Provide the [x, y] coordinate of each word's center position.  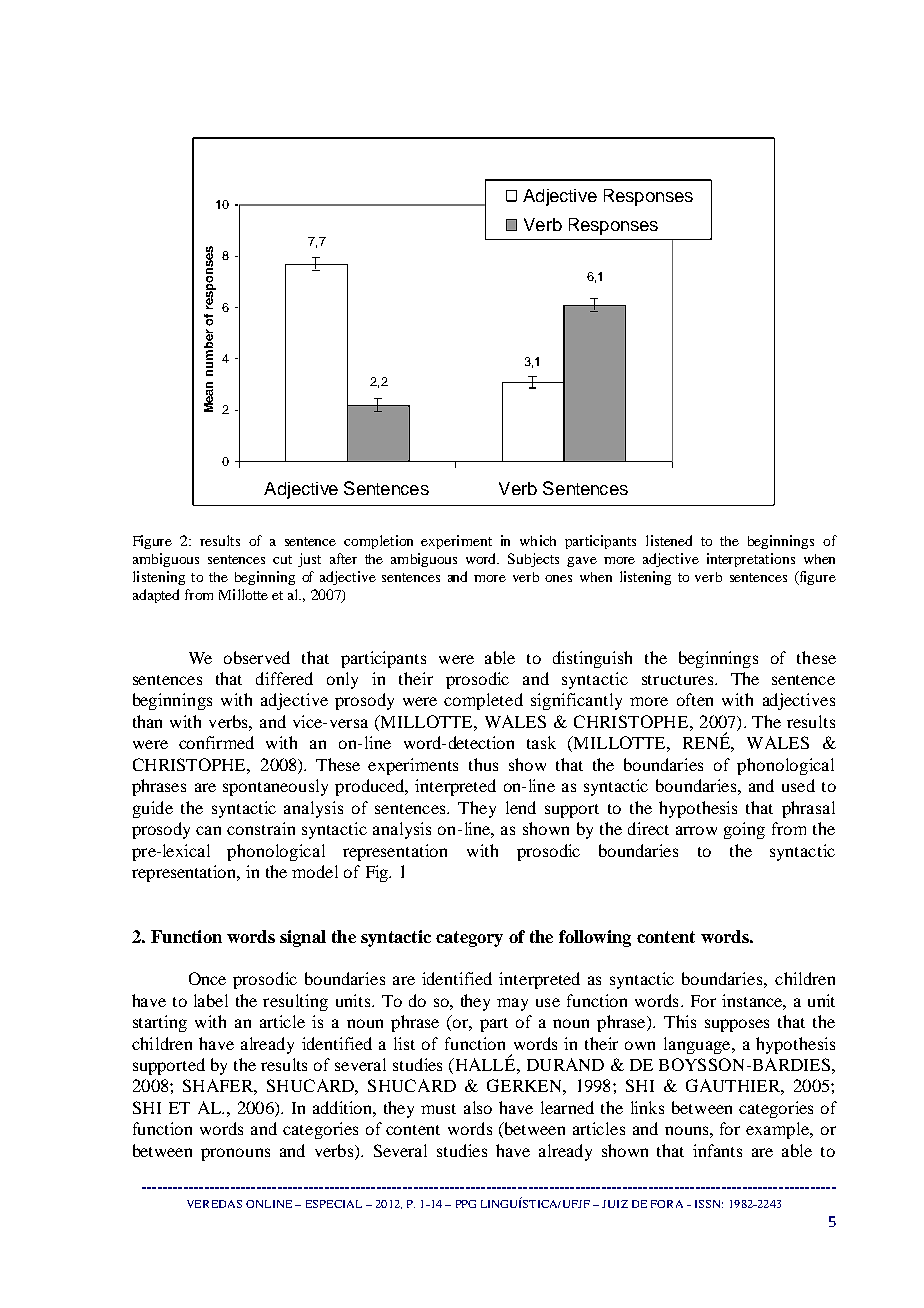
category [469, 939]
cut [282, 559]
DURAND [565, 1064]
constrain [261, 828]
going [744, 830]
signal [303, 938]
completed [483, 701]
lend [521, 807]
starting [160, 1023]
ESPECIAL [334, 1204]
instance [753, 1000]
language [697, 1045]
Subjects [533, 560]
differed [284, 678]
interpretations [751, 560]
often [695, 699]
